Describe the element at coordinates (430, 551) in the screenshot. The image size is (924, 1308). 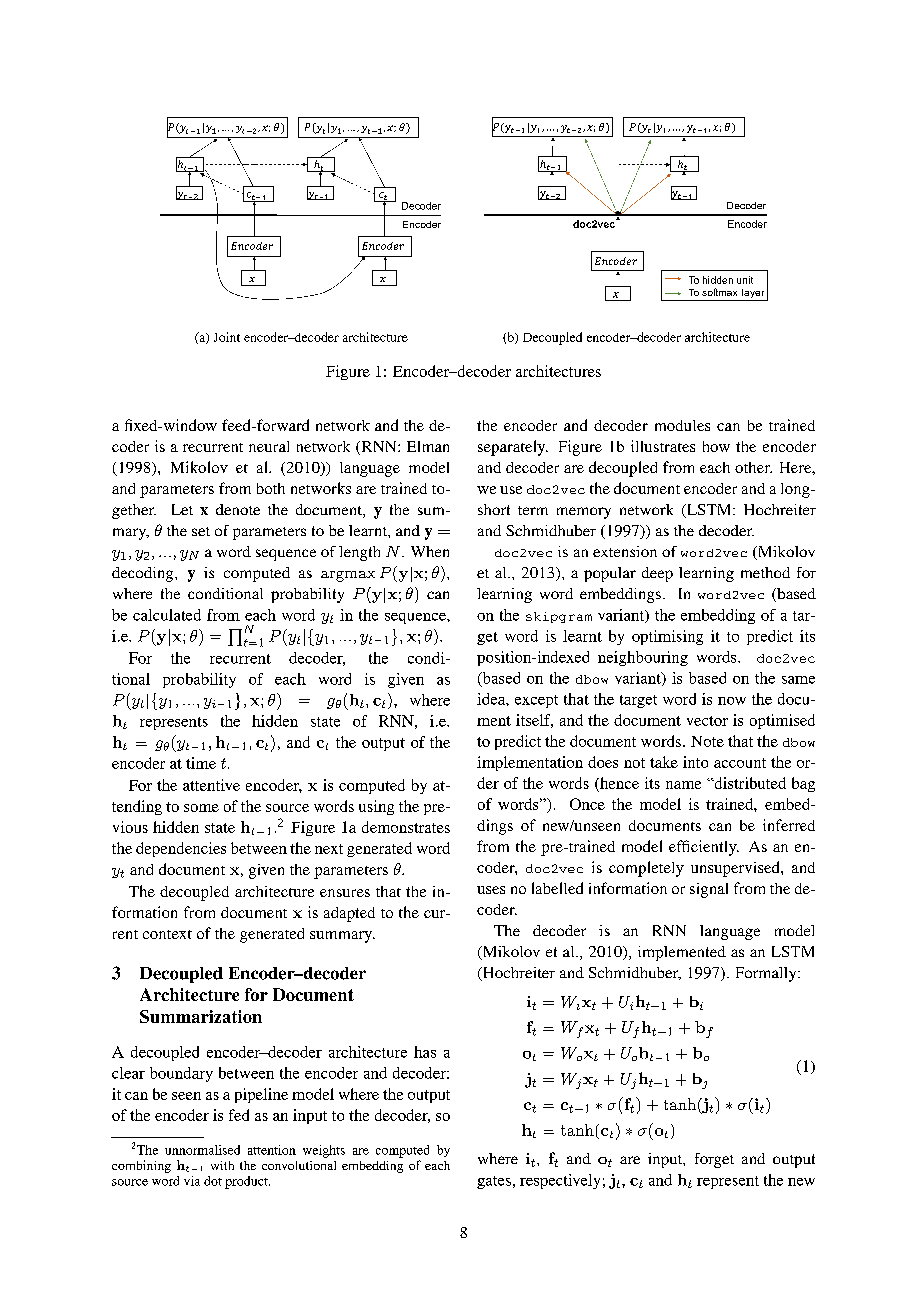
I see `When` at that location.
